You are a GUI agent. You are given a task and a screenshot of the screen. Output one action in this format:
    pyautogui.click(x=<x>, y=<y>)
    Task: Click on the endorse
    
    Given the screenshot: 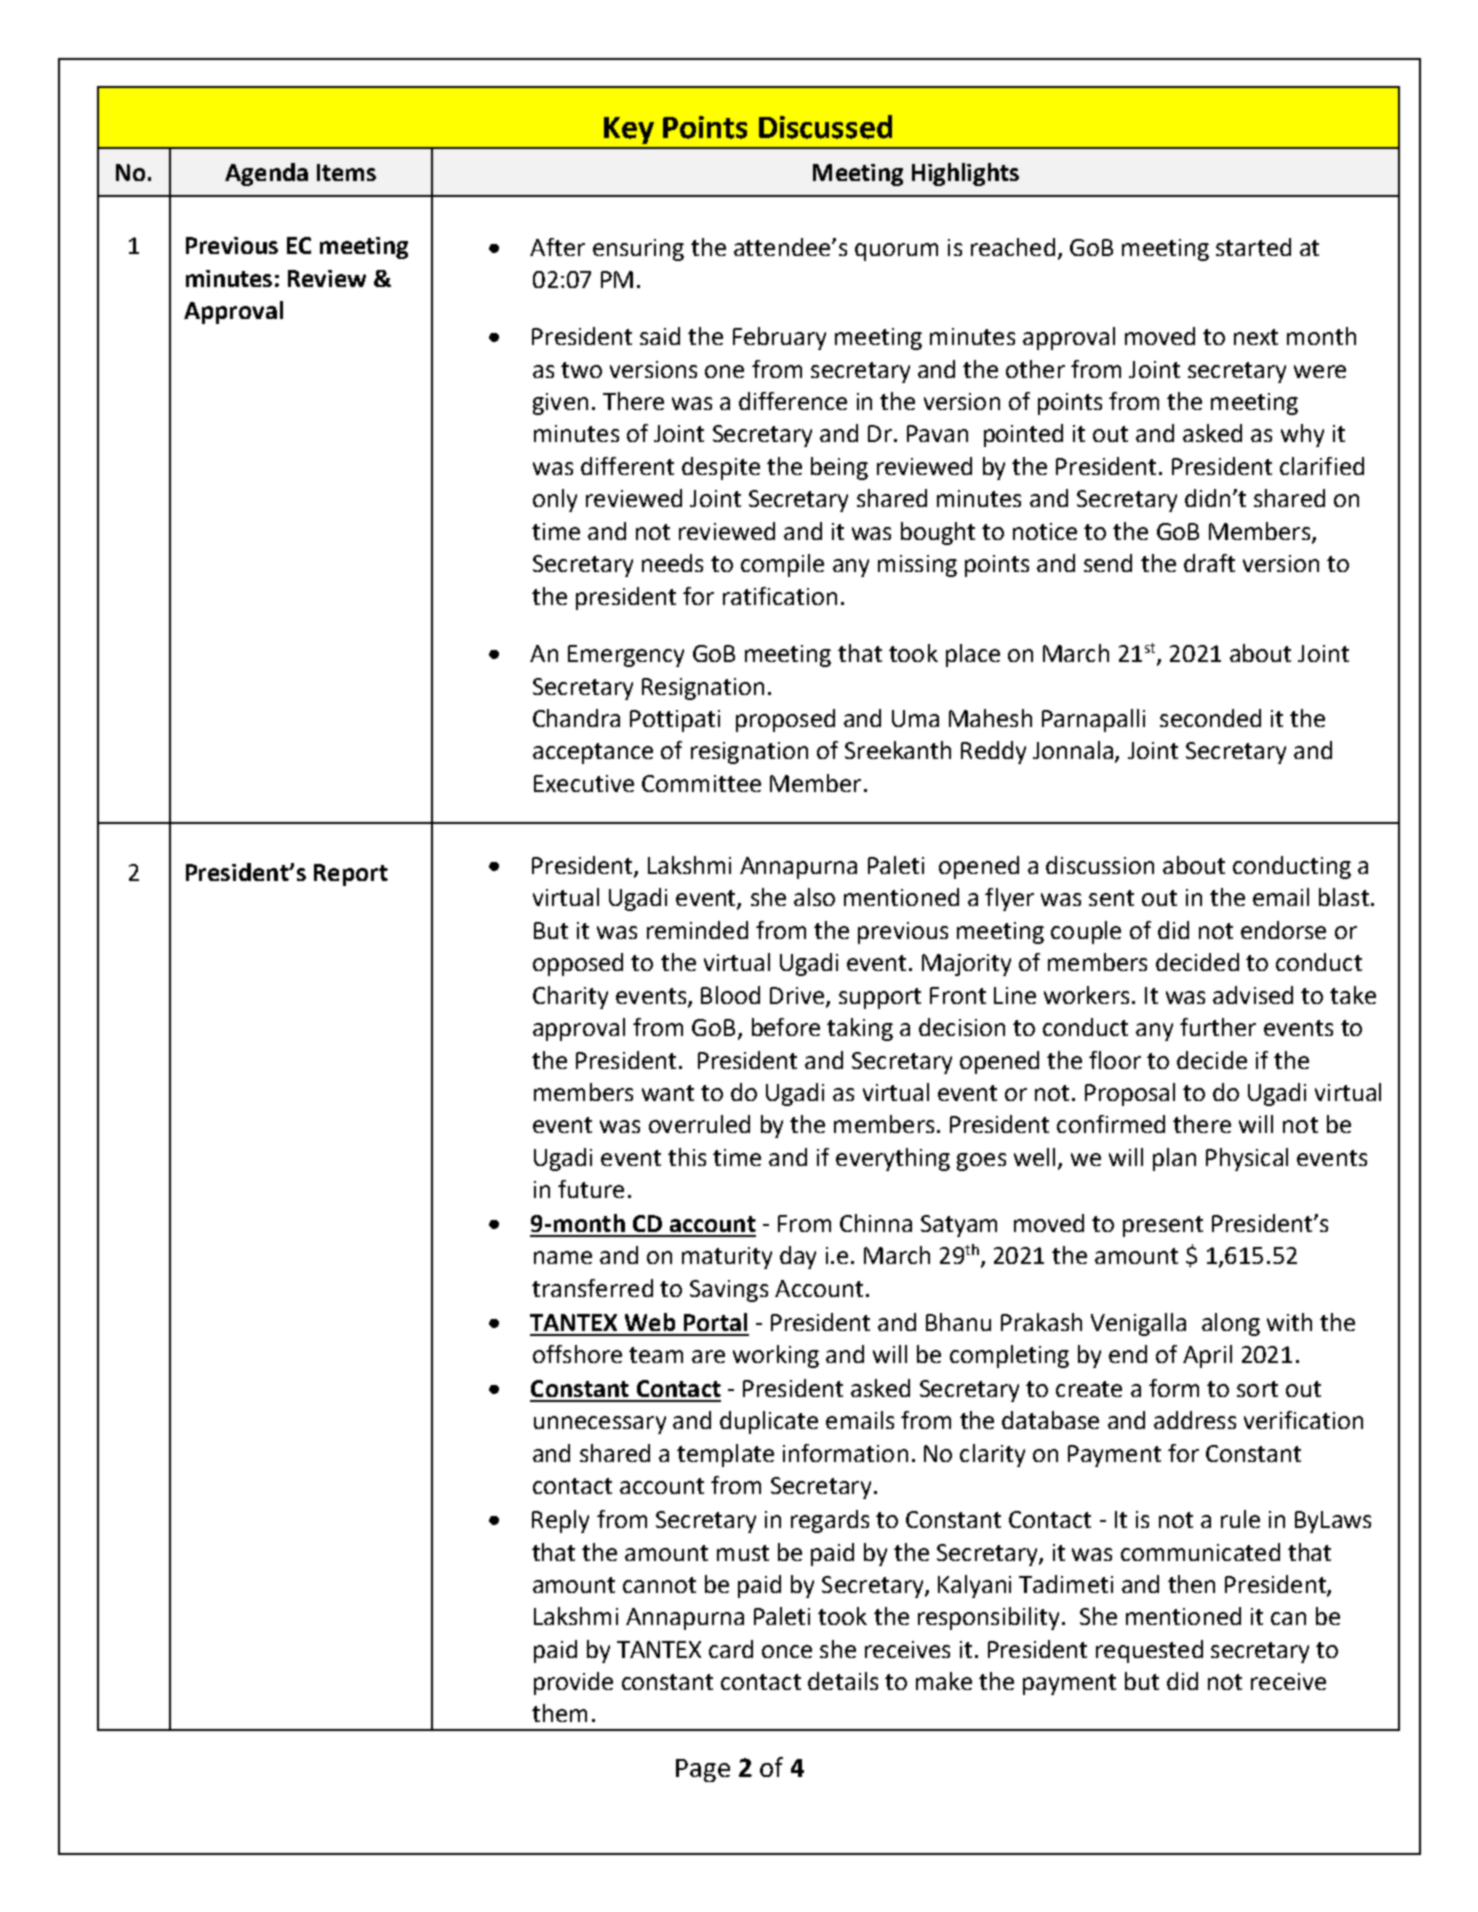 What is the action you would take?
    pyautogui.click(x=1283, y=930)
